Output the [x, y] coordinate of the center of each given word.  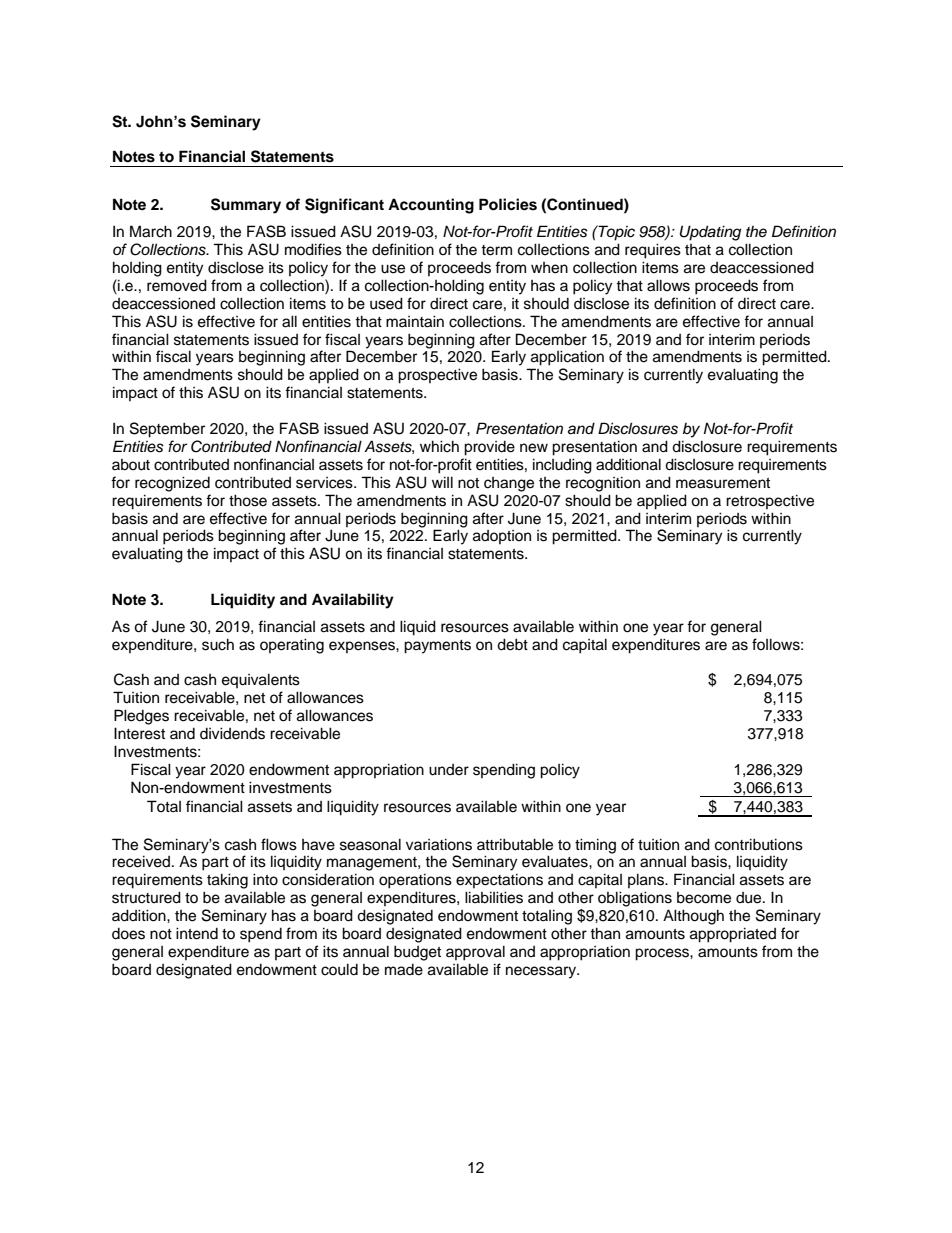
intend [197, 933]
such [218, 644]
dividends [232, 733]
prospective [437, 376]
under [449, 770]
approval [475, 953]
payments [437, 647]
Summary [246, 206]
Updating [710, 233]
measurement [723, 483]
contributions [759, 844]
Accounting [431, 206]
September [167, 430]
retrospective [770, 501]
